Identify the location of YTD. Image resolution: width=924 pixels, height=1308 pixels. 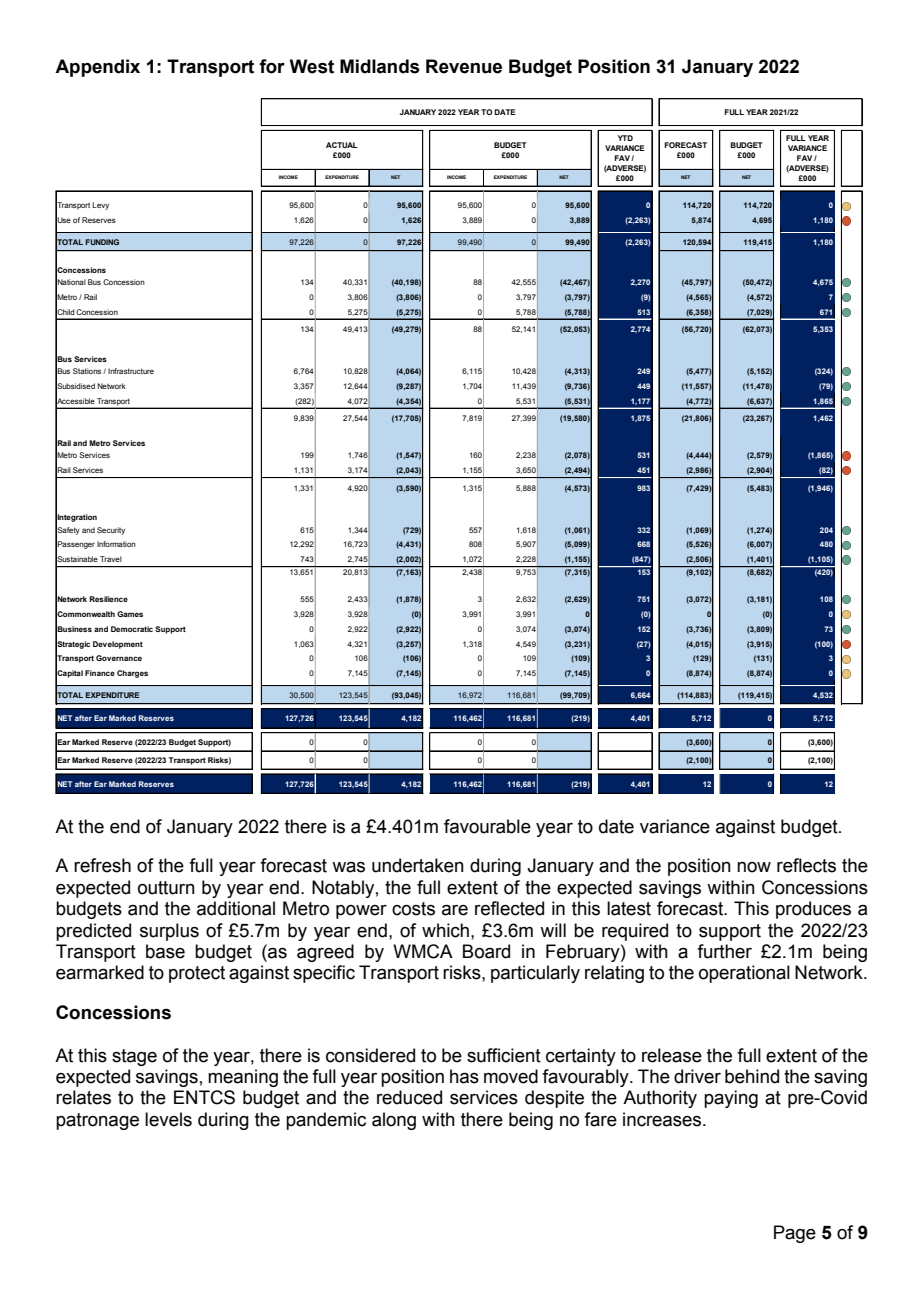
(625, 138).
